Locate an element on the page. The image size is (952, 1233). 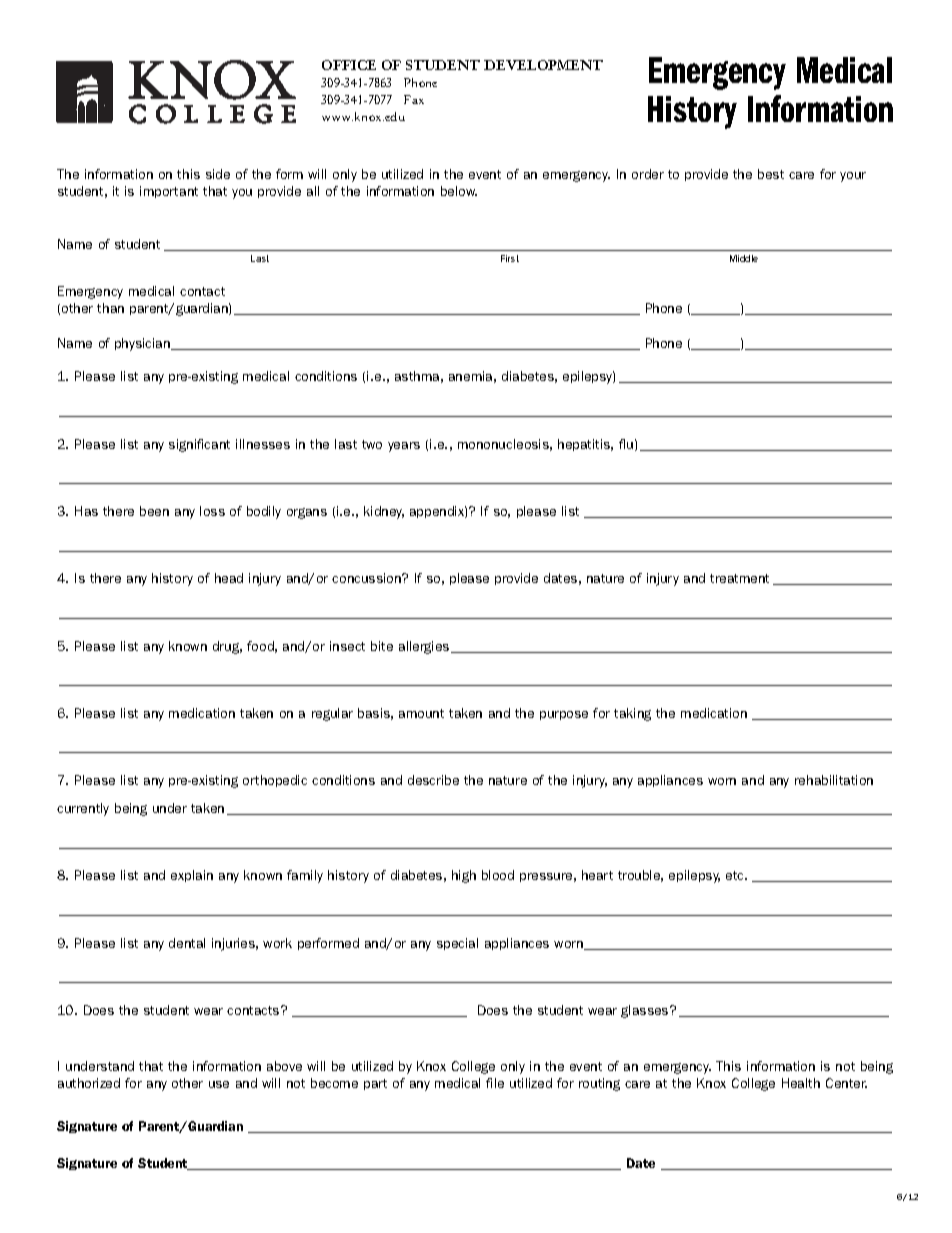
concussion is located at coordinates (367, 578).
